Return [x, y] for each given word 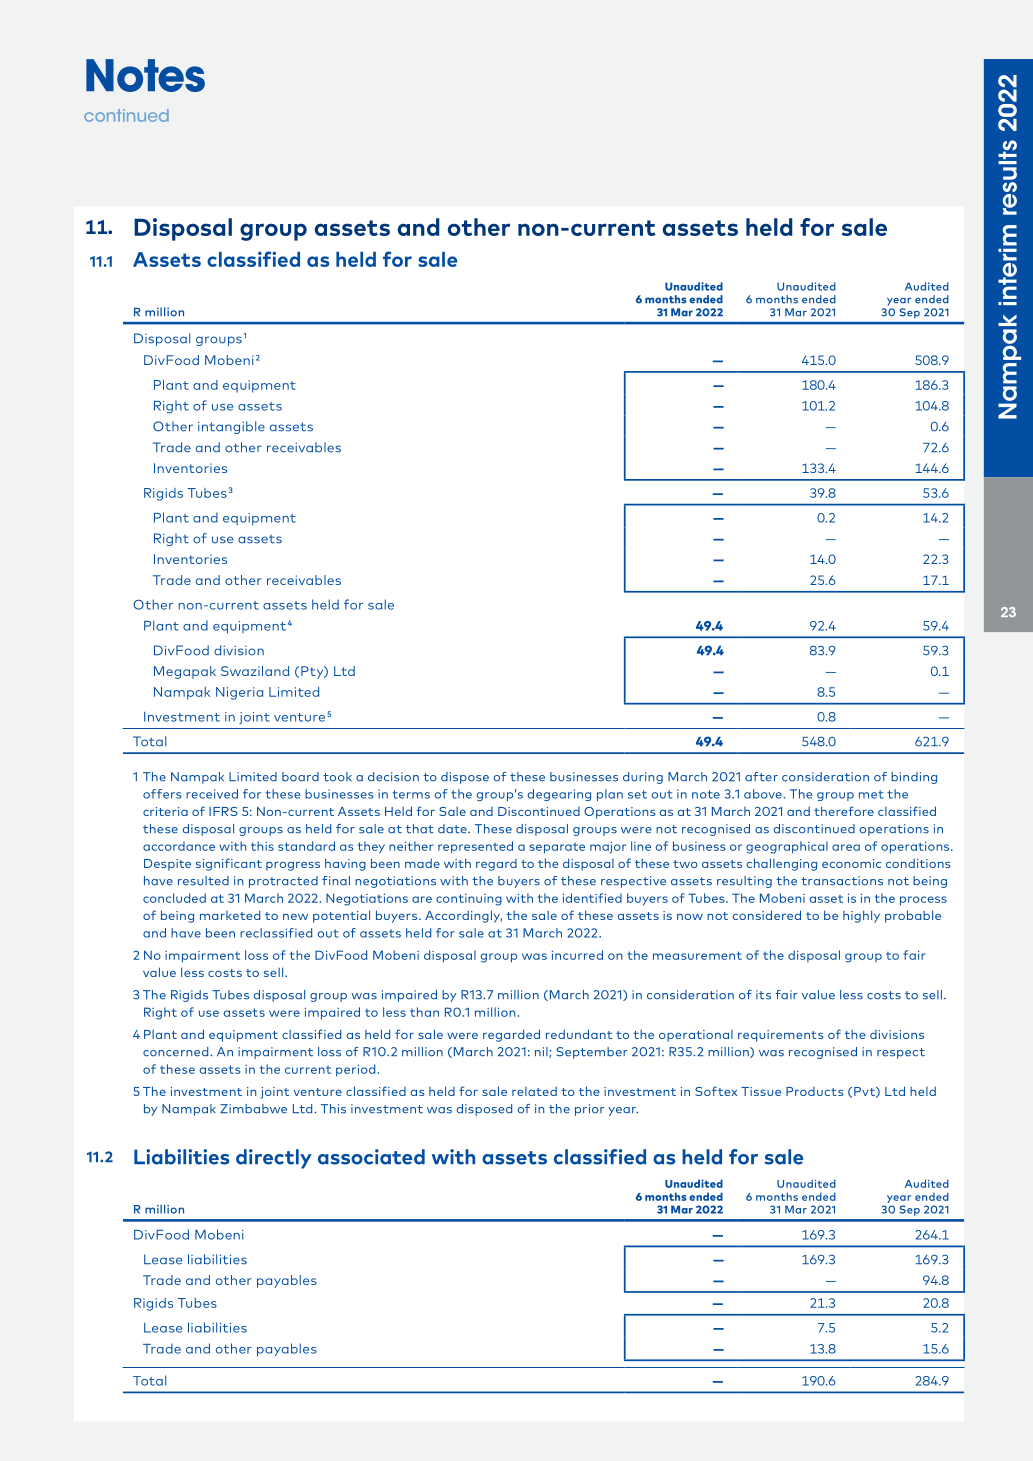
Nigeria [239, 693]
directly [274, 1159]
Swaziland [255, 671]
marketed [230, 915]
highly [861, 916]
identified [592, 898]
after [761, 777]
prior [589, 1110]
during [643, 778]
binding [914, 778]
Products [815, 1091]
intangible [231, 427]
